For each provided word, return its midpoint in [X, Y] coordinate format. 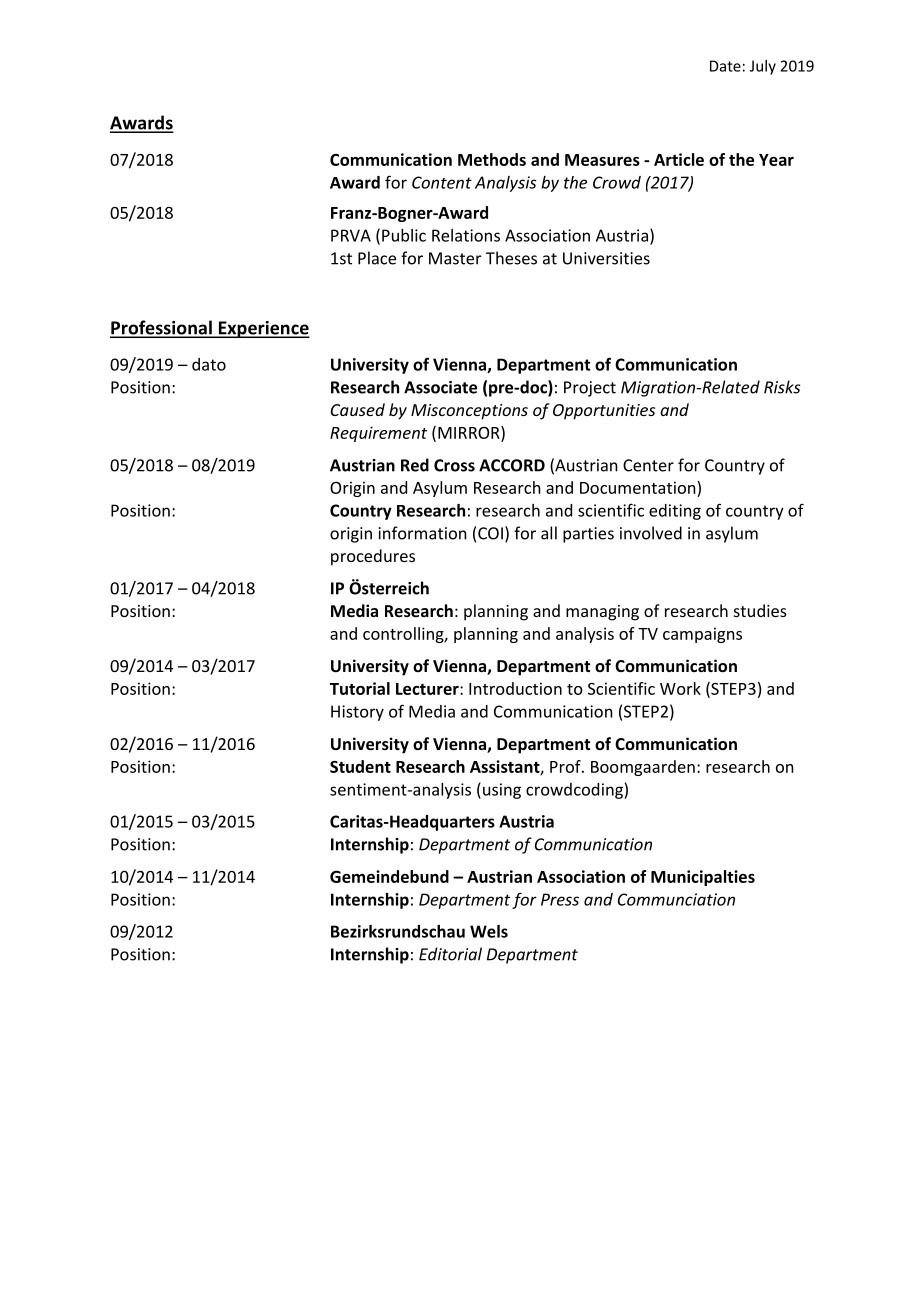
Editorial [450, 954]
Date [725, 66]
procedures [373, 557]
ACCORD [512, 465]
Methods [492, 159]
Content [442, 182]
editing [675, 512]
